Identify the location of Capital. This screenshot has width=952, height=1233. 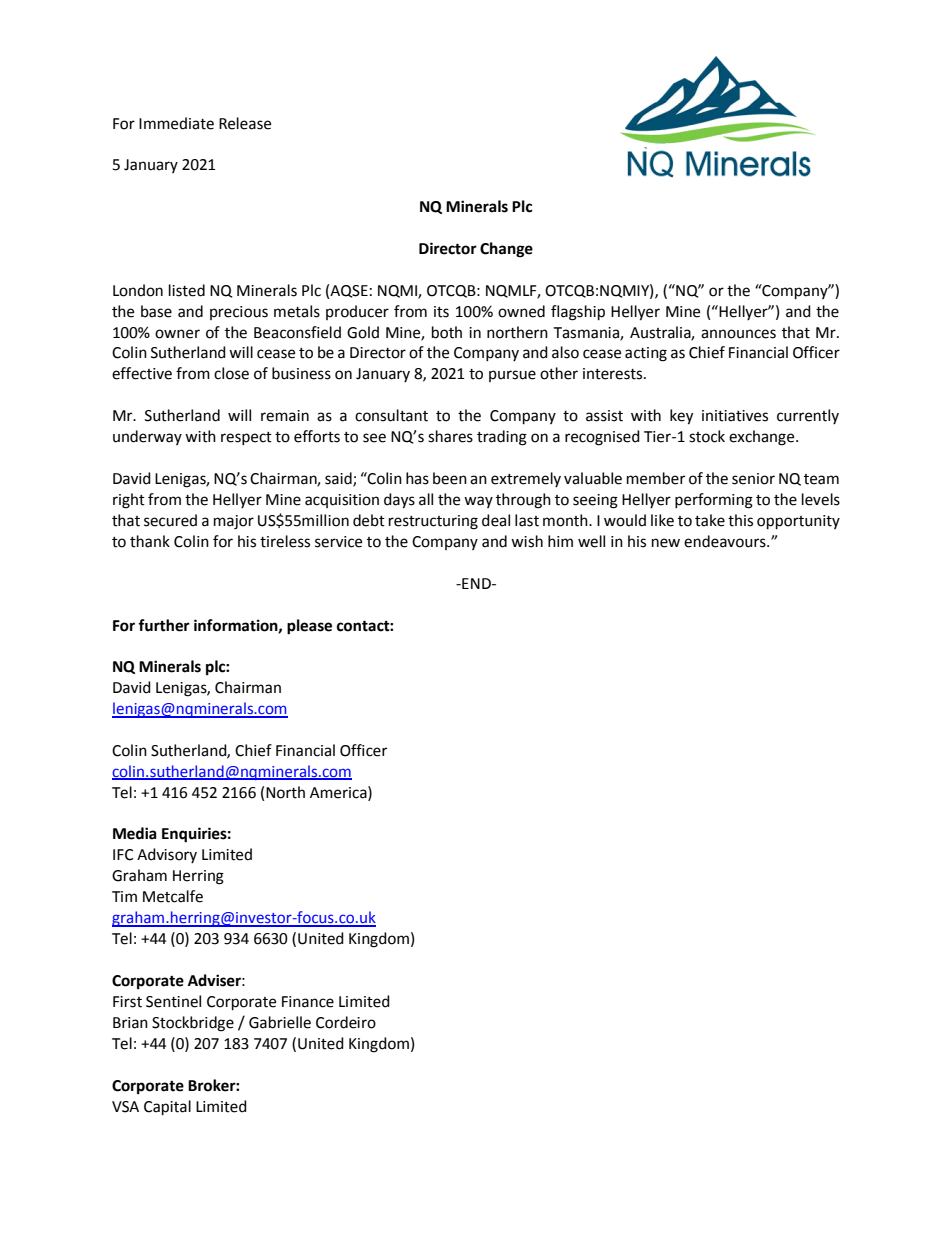
(167, 1108).
